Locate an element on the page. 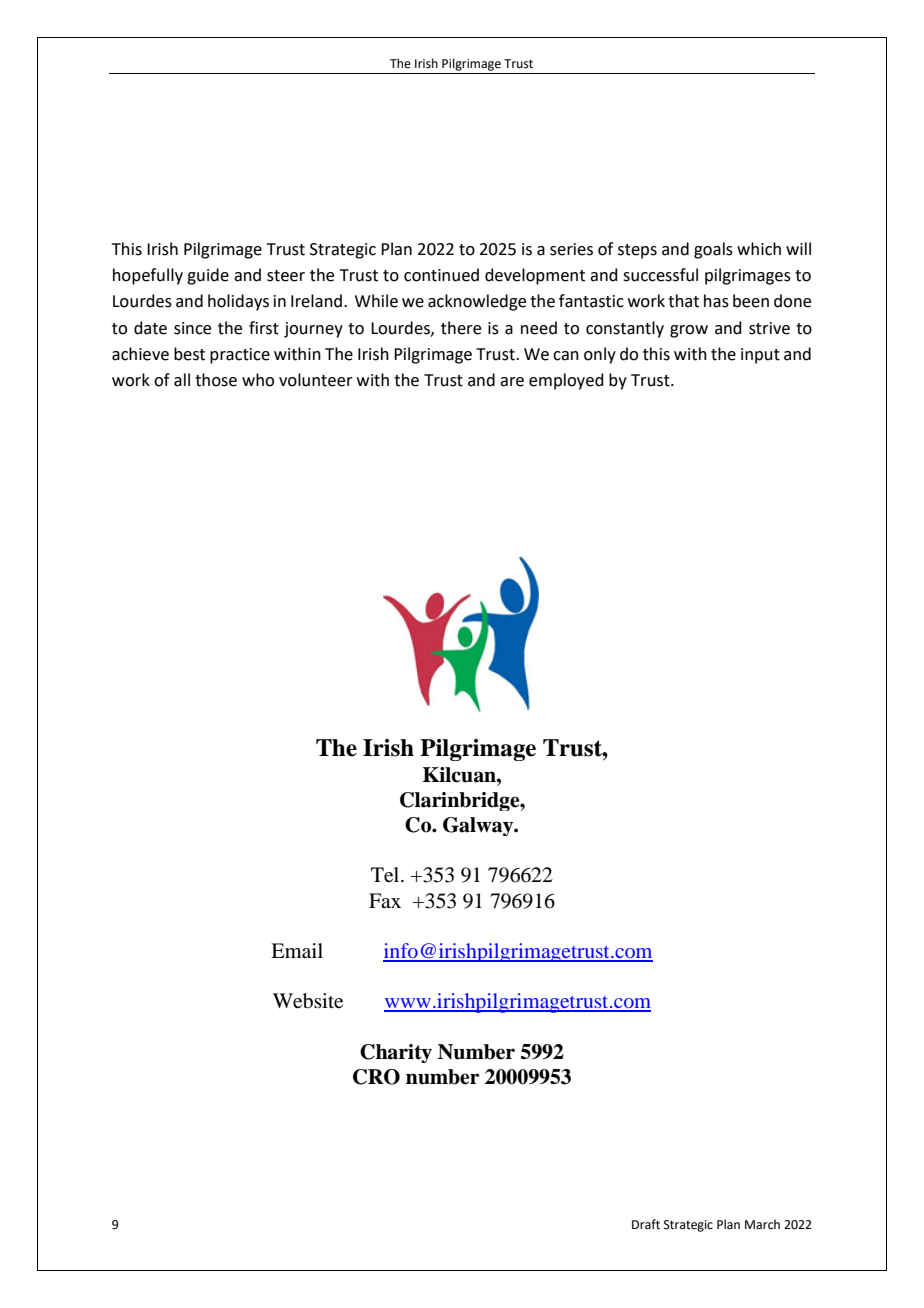 The image size is (924, 1308). CRO is located at coordinates (376, 1077).
